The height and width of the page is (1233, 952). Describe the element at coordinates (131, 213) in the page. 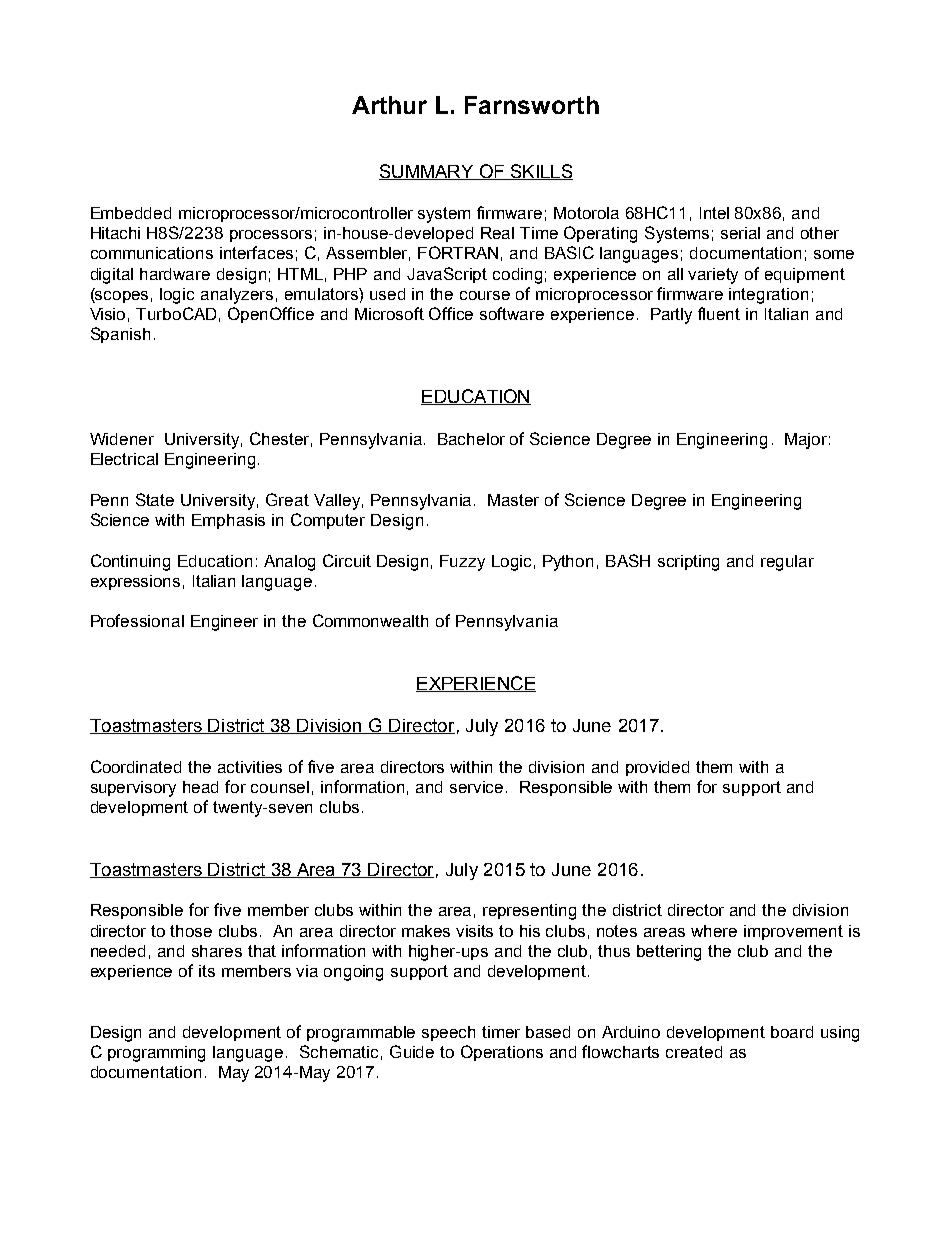

I see `Embedded` at that location.
